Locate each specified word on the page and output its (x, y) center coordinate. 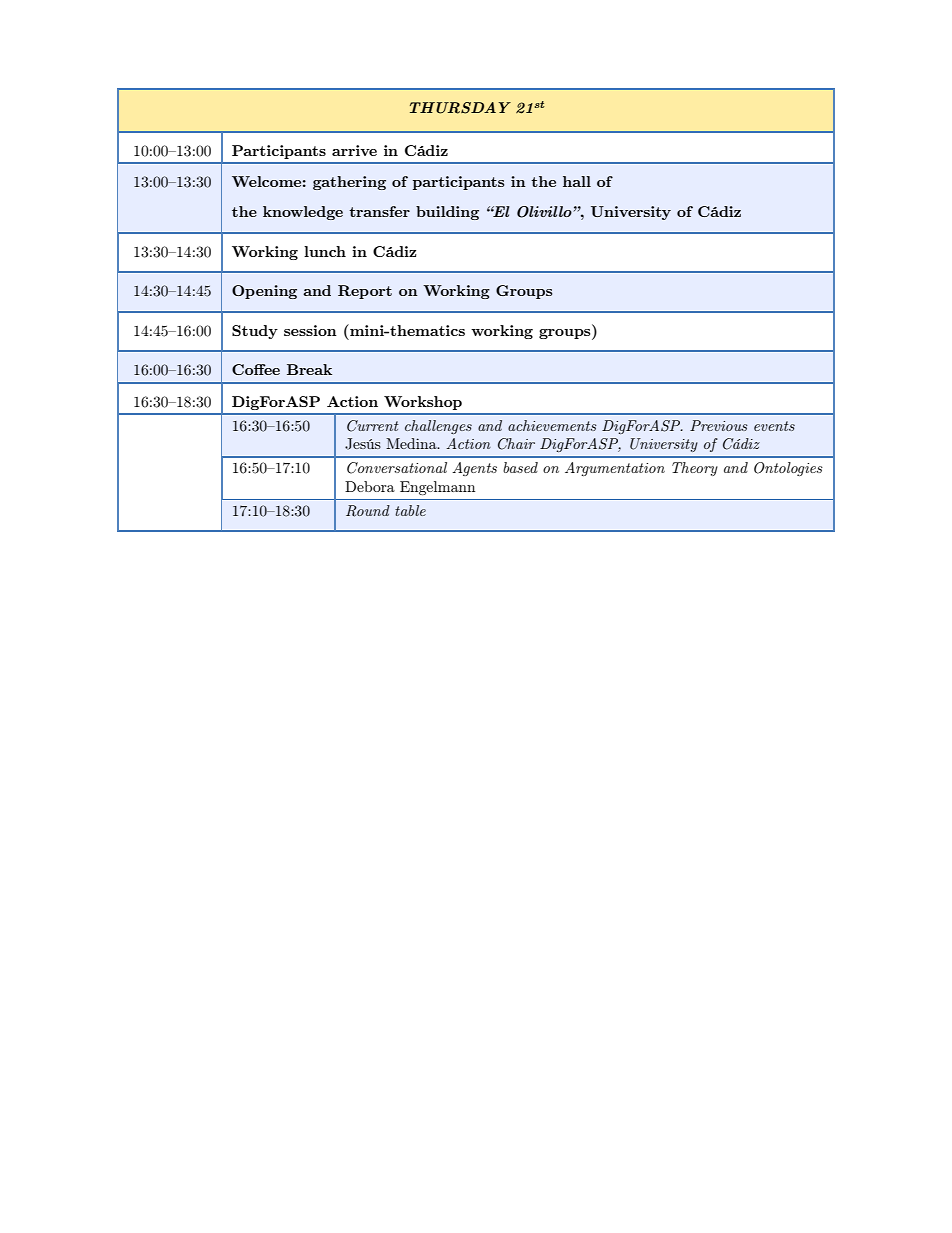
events (774, 426)
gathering (349, 183)
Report (365, 292)
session (310, 330)
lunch (325, 251)
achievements (552, 425)
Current (373, 426)
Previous (719, 425)
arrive (354, 150)
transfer (379, 211)
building (447, 213)
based (520, 467)
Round (368, 511)
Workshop (423, 403)
